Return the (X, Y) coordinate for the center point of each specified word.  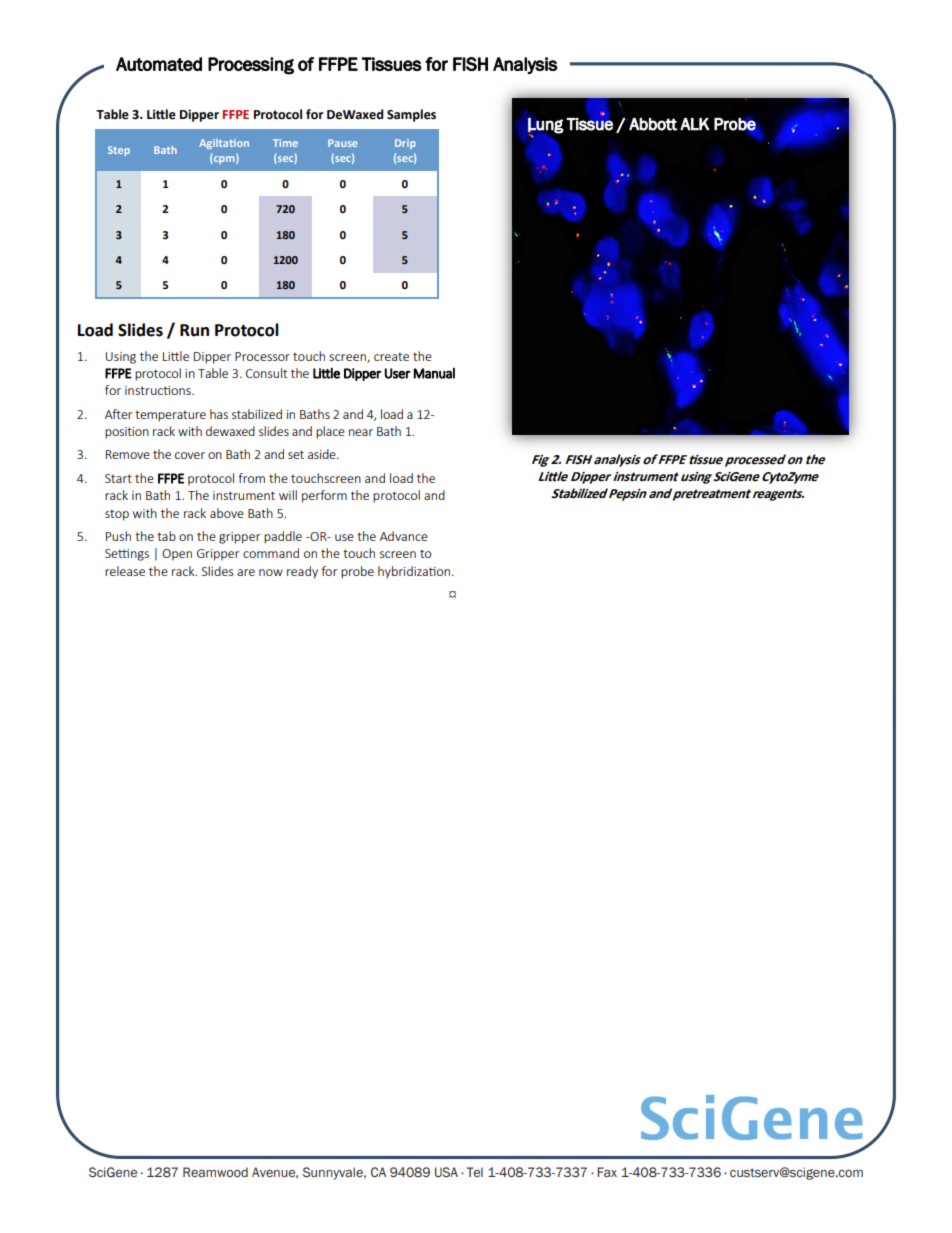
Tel (475, 1172)
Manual (434, 373)
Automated (159, 64)
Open (177, 555)
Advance (404, 536)
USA (446, 1172)
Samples (411, 115)
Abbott (653, 124)
